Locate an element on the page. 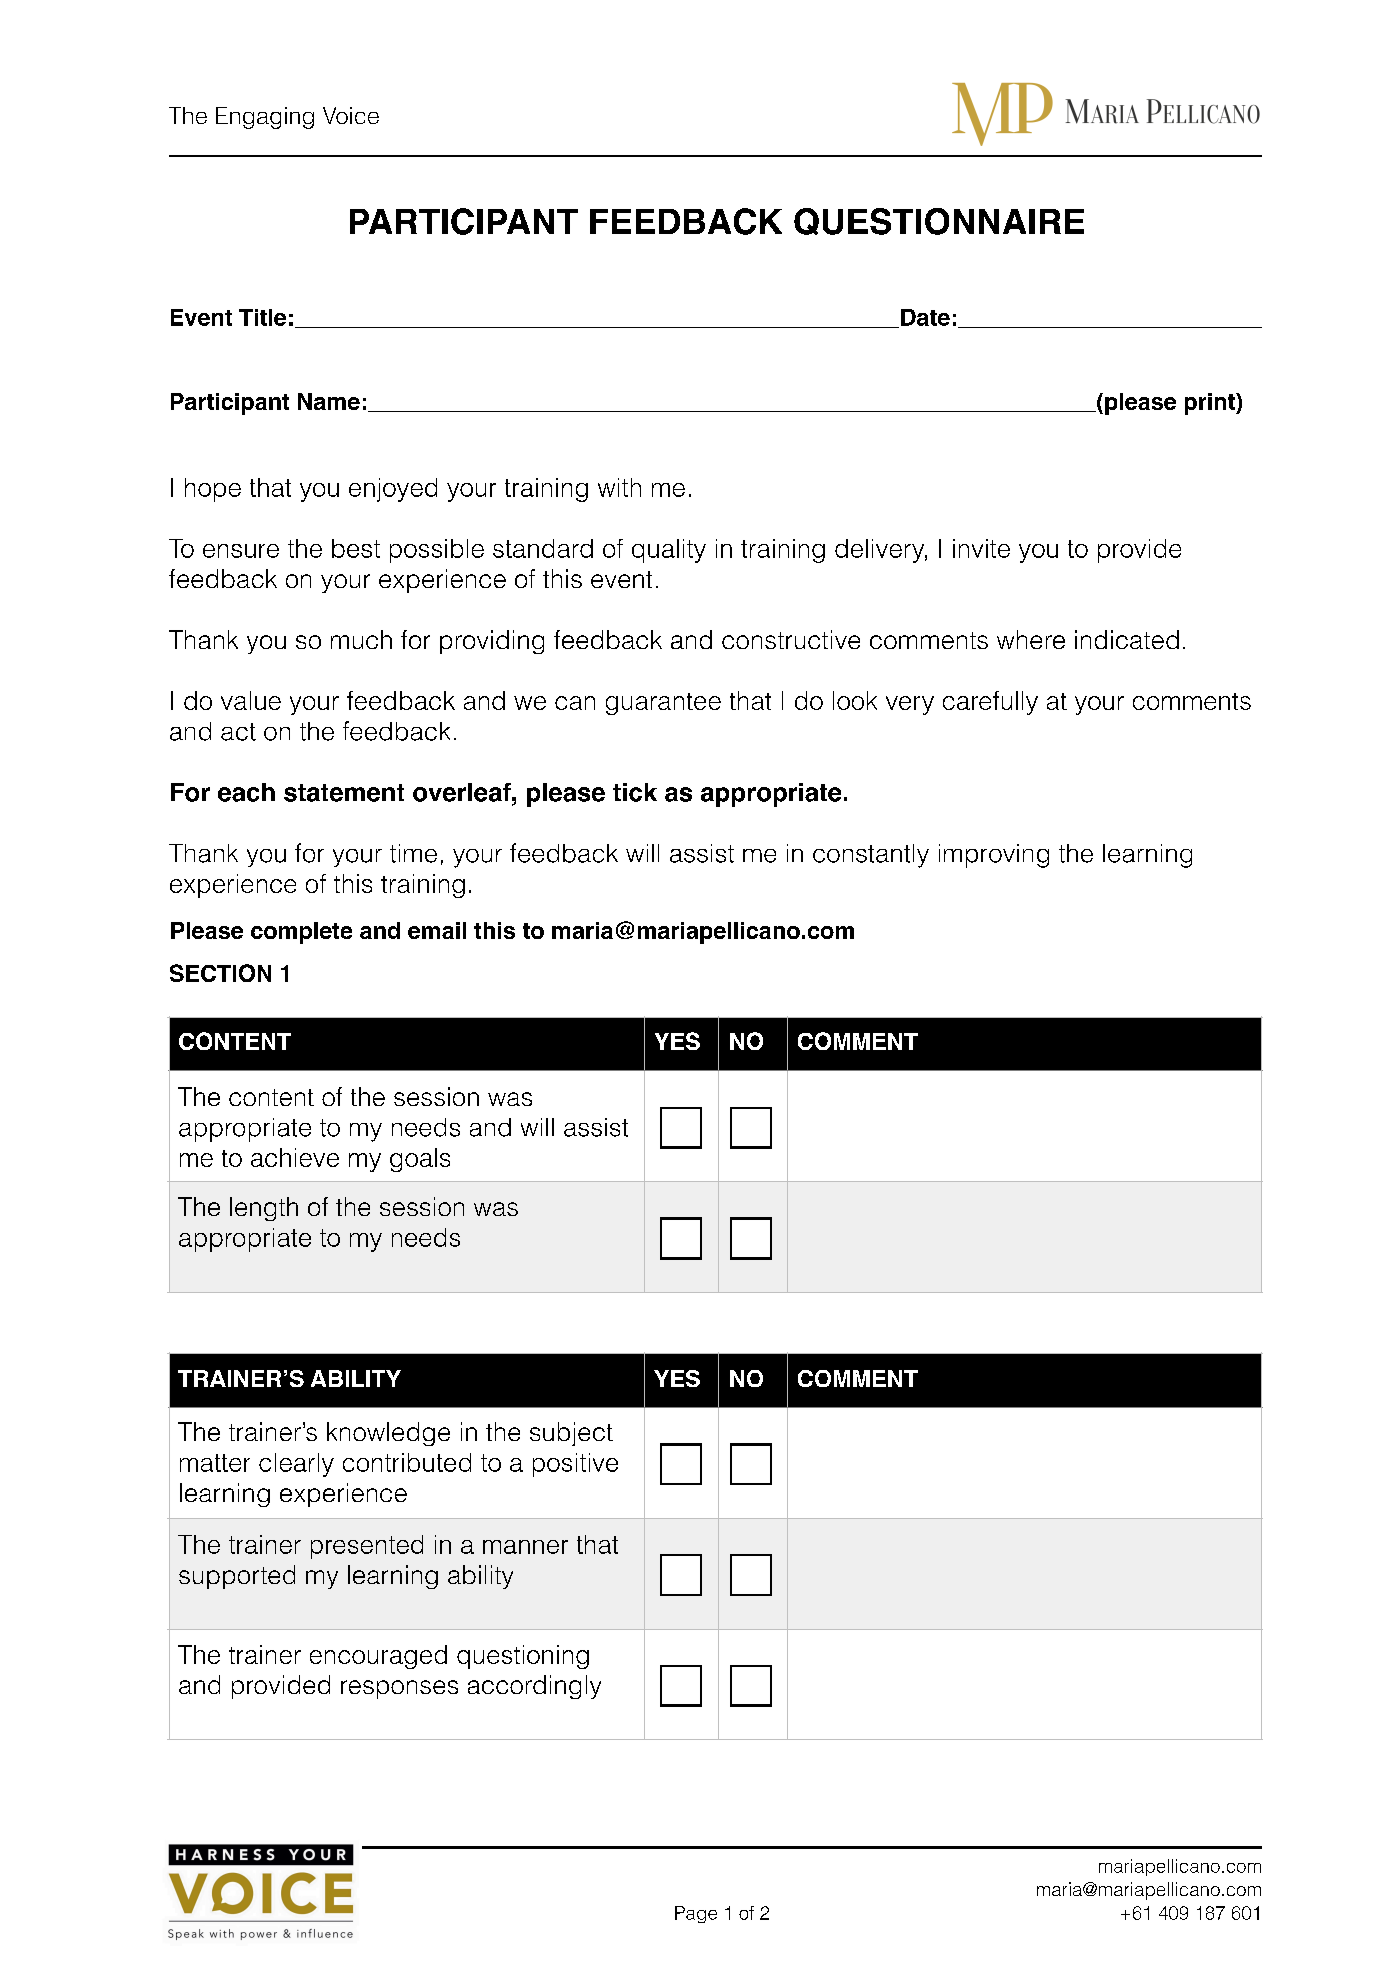 Image resolution: width=1395 pixels, height=1973 pixels. quality is located at coordinates (669, 551).
